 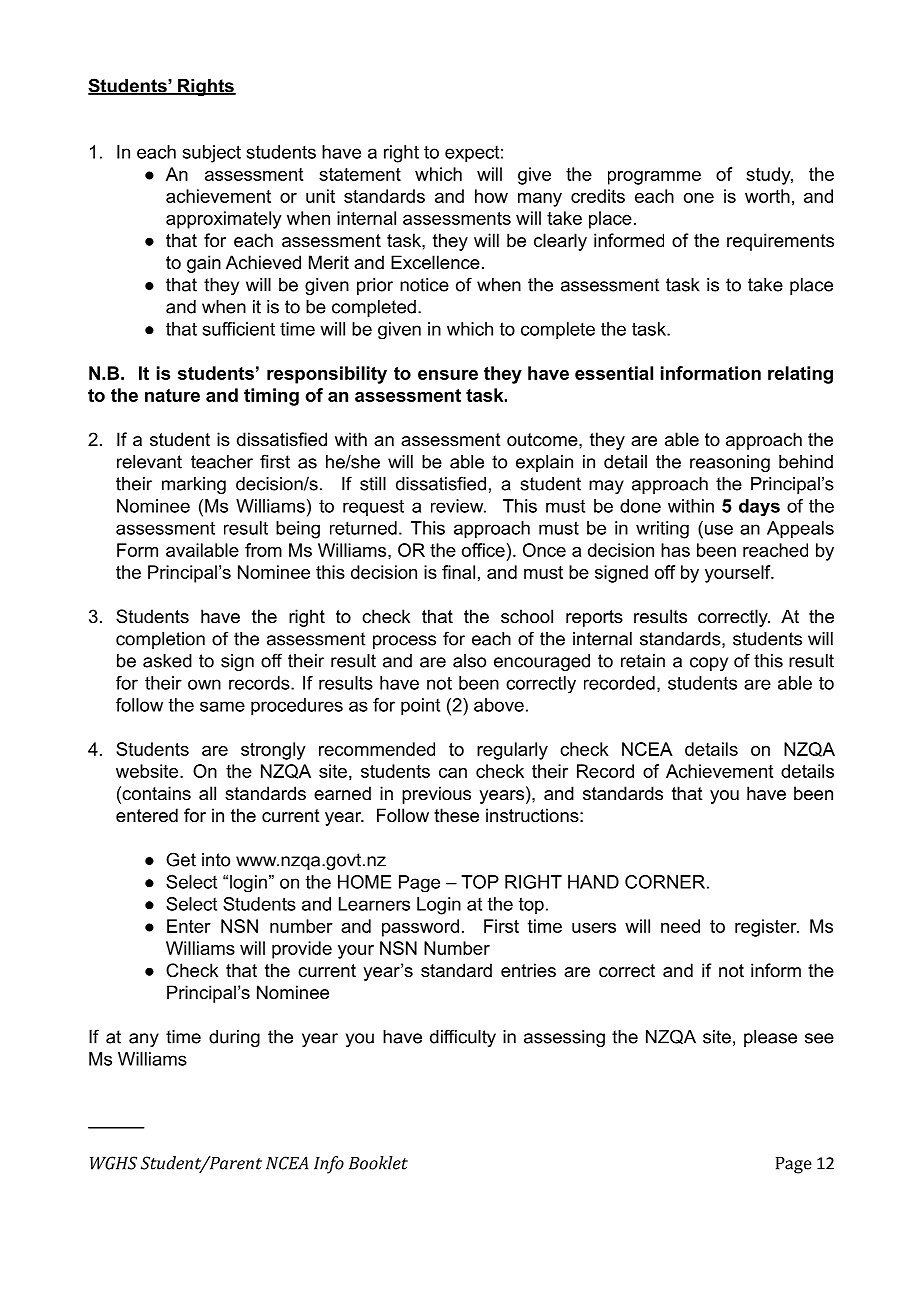 I want to click on own, so click(x=204, y=684).
